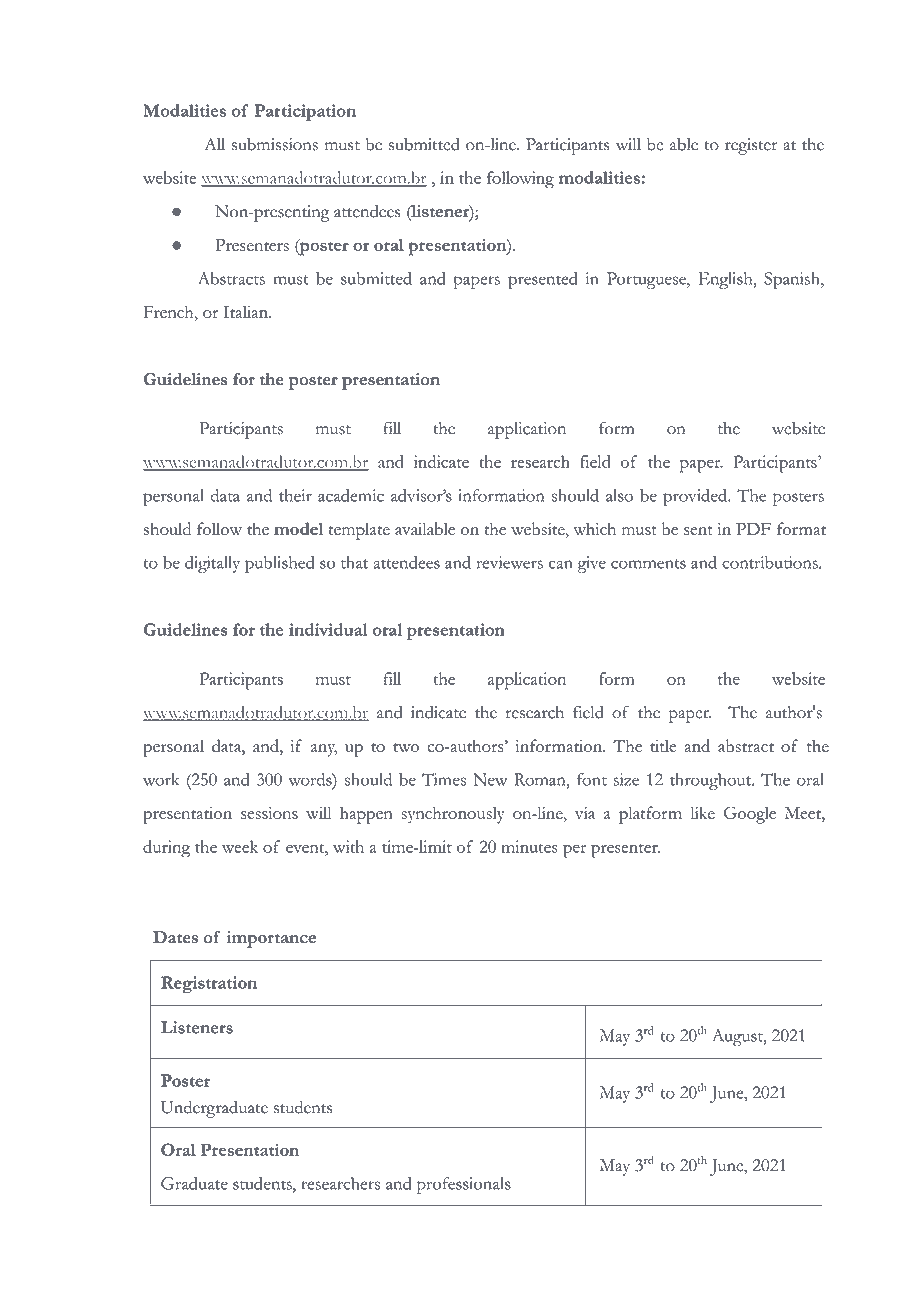  Describe the element at coordinates (271, 939) in the screenshot. I see `importance` at that location.
